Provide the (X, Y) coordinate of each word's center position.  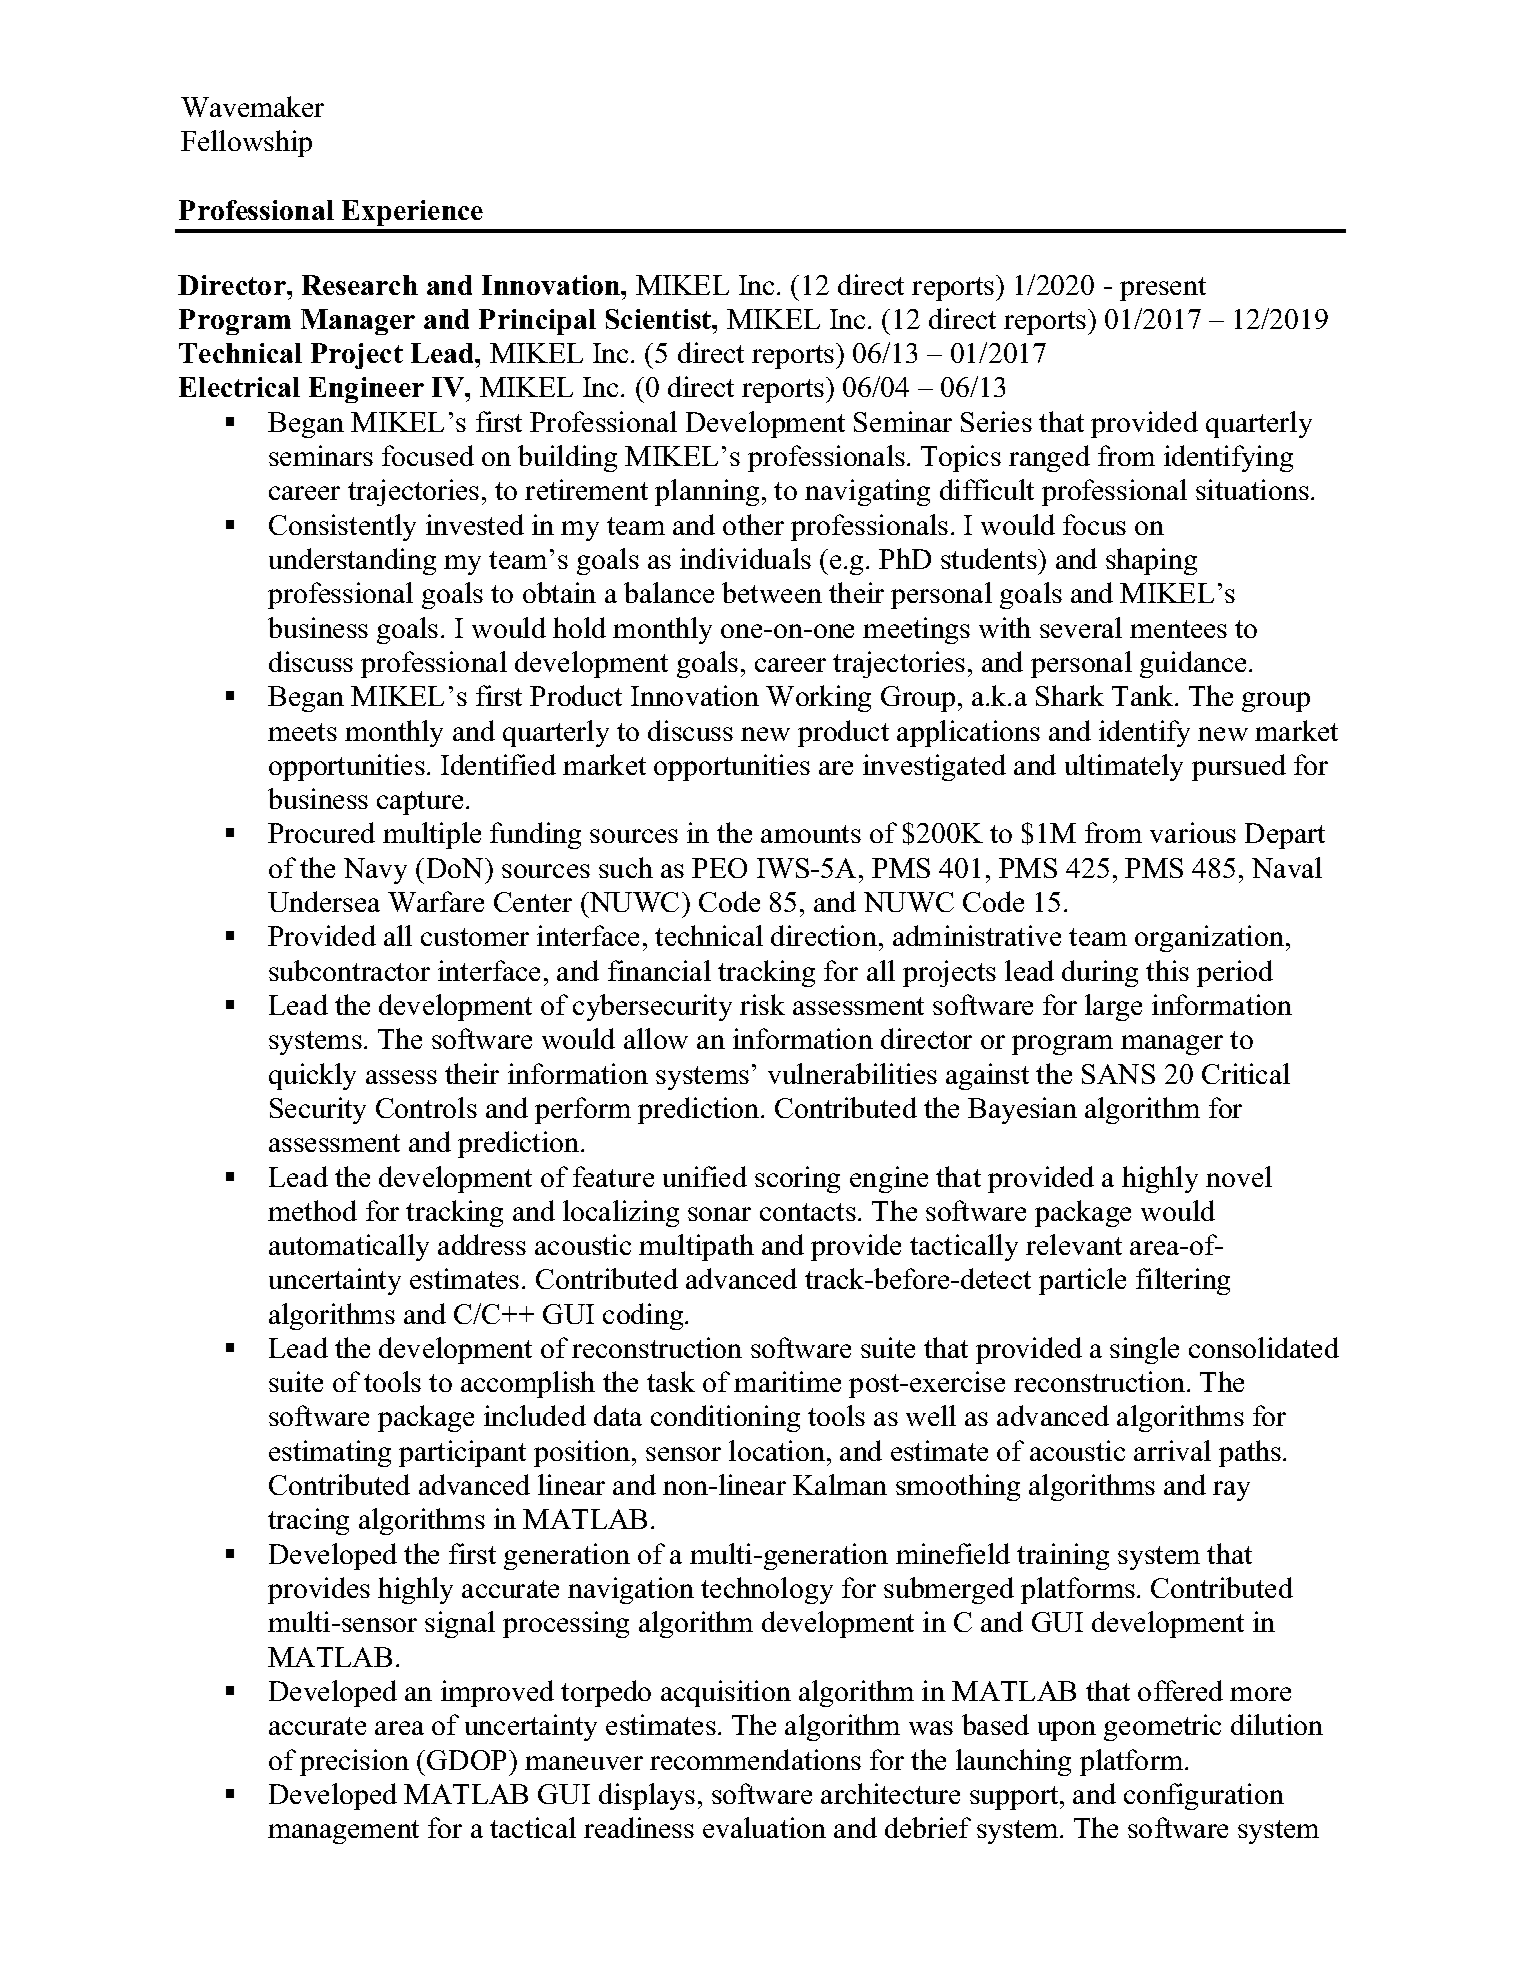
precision (354, 1762)
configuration (1204, 1796)
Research (360, 285)
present (1163, 289)
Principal (537, 322)
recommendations (755, 1759)
